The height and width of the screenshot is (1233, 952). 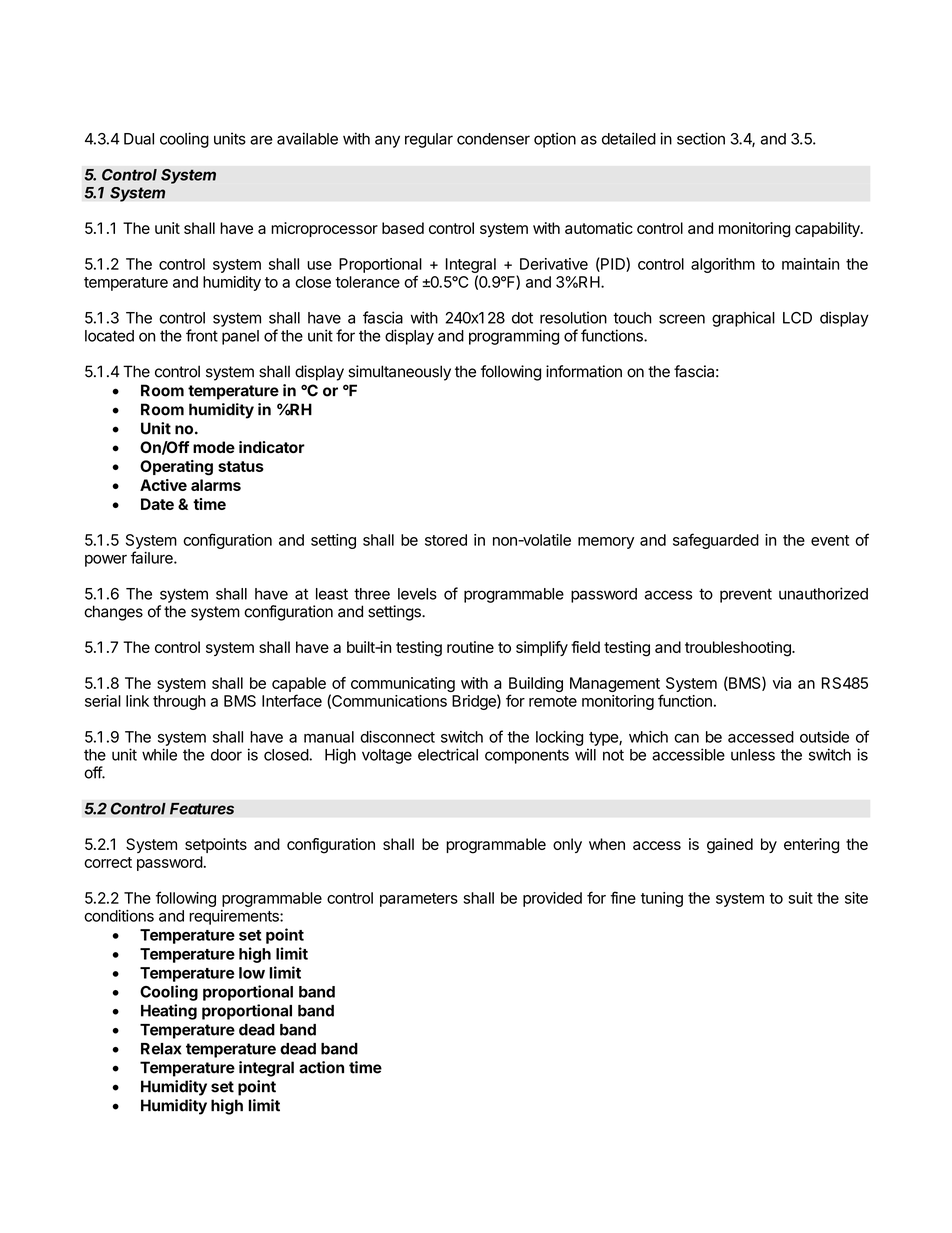 I want to click on electrical, so click(x=448, y=754).
